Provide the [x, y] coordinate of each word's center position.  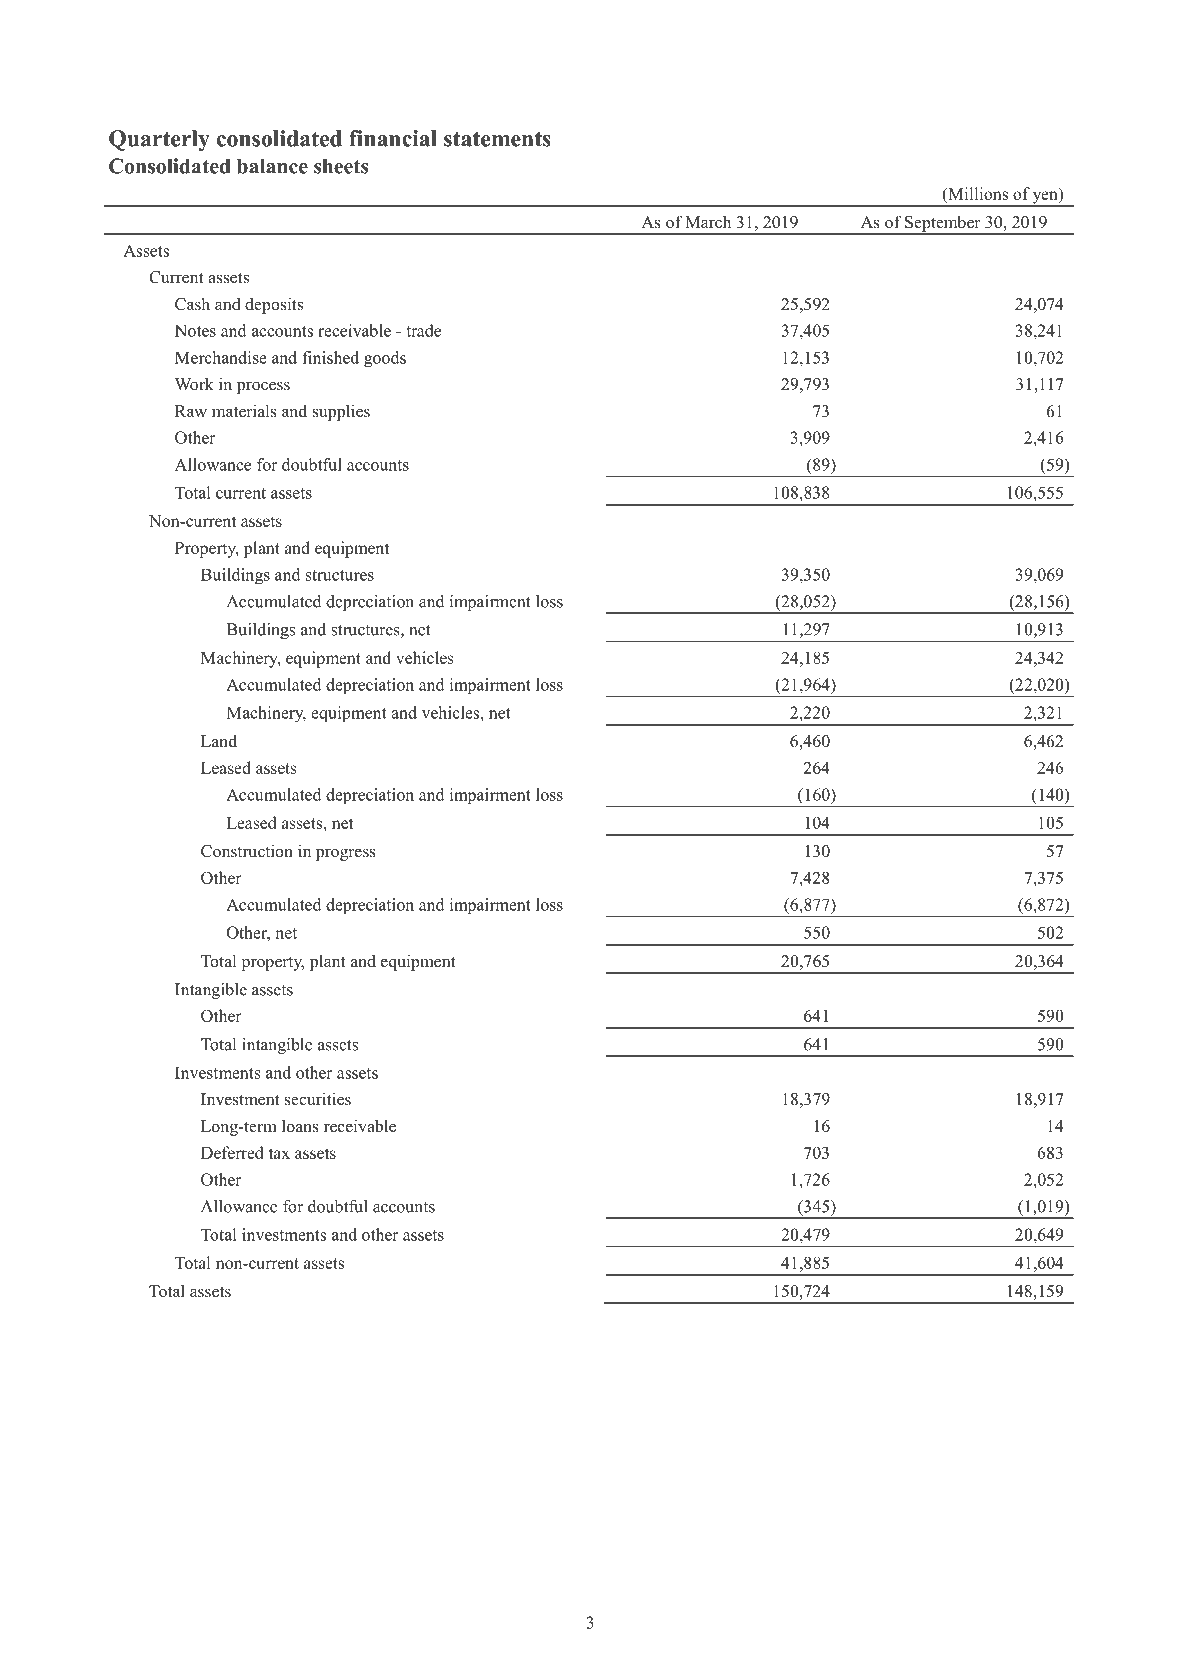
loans [300, 1126]
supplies [341, 412]
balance [272, 166]
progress [346, 855]
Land [219, 741]
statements [497, 139]
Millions [977, 195]
